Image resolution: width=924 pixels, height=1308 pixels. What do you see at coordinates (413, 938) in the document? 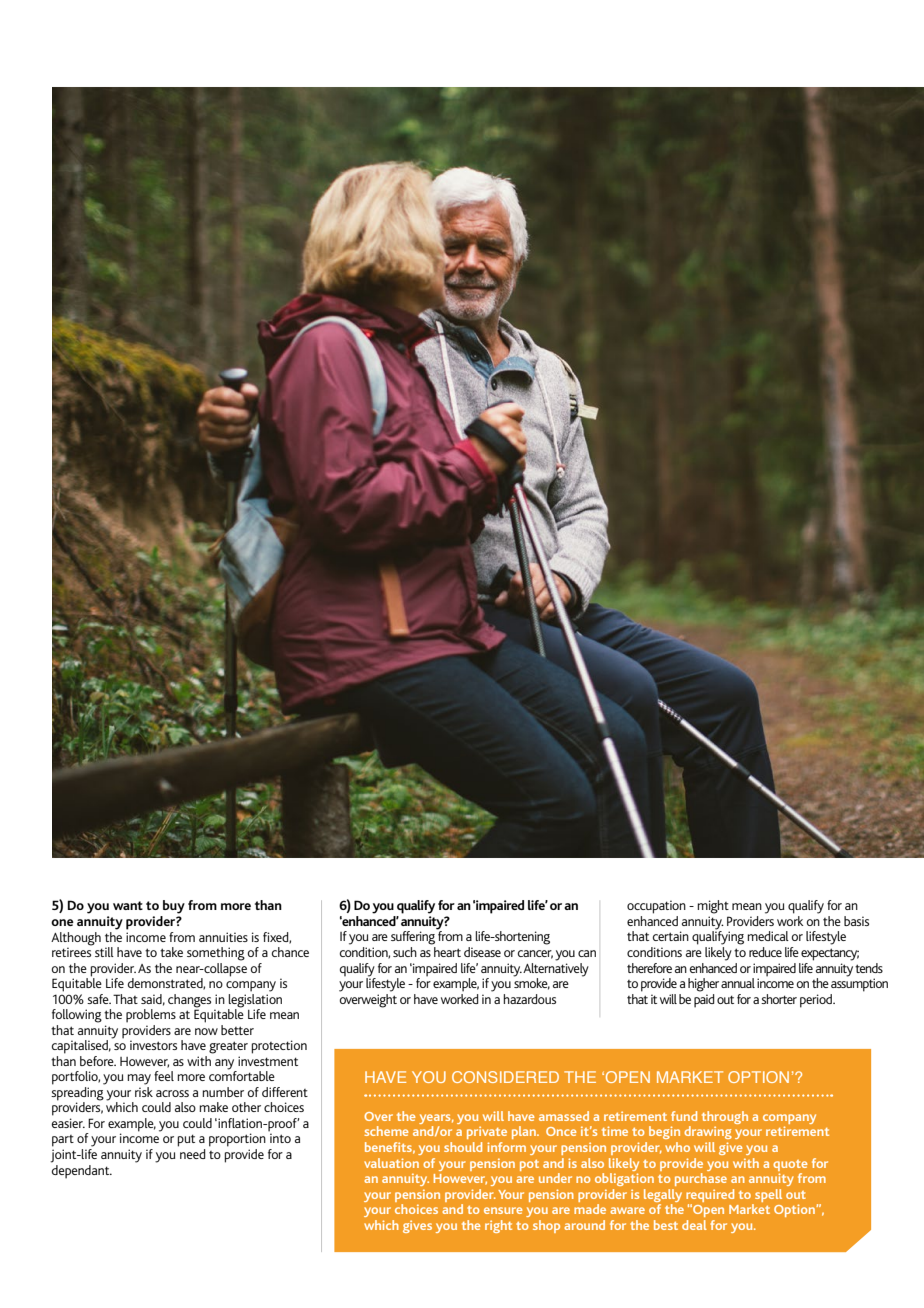
I see `suffering` at bounding box center [413, 938].
